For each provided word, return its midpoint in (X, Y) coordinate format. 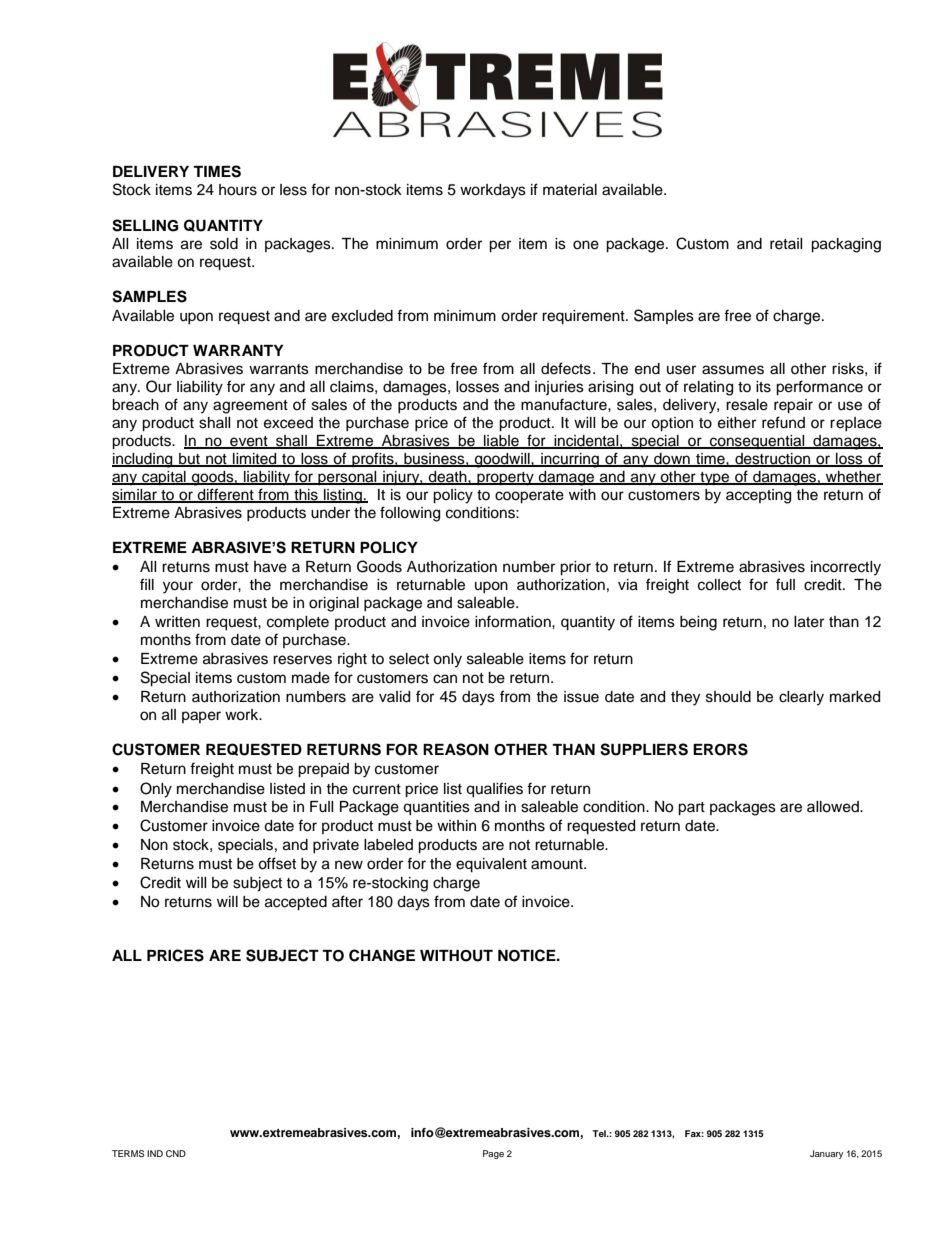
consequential (757, 442)
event (249, 442)
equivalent (491, 865)
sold (224, 244)
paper (201, 717)
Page (493, 1154)
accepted (296, 903)
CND (176, 1153)
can (445, 679)
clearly (801, 698)
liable (501, 442)
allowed (834, 807)
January (826, 1154)
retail (786, 244)
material (570, 190)
